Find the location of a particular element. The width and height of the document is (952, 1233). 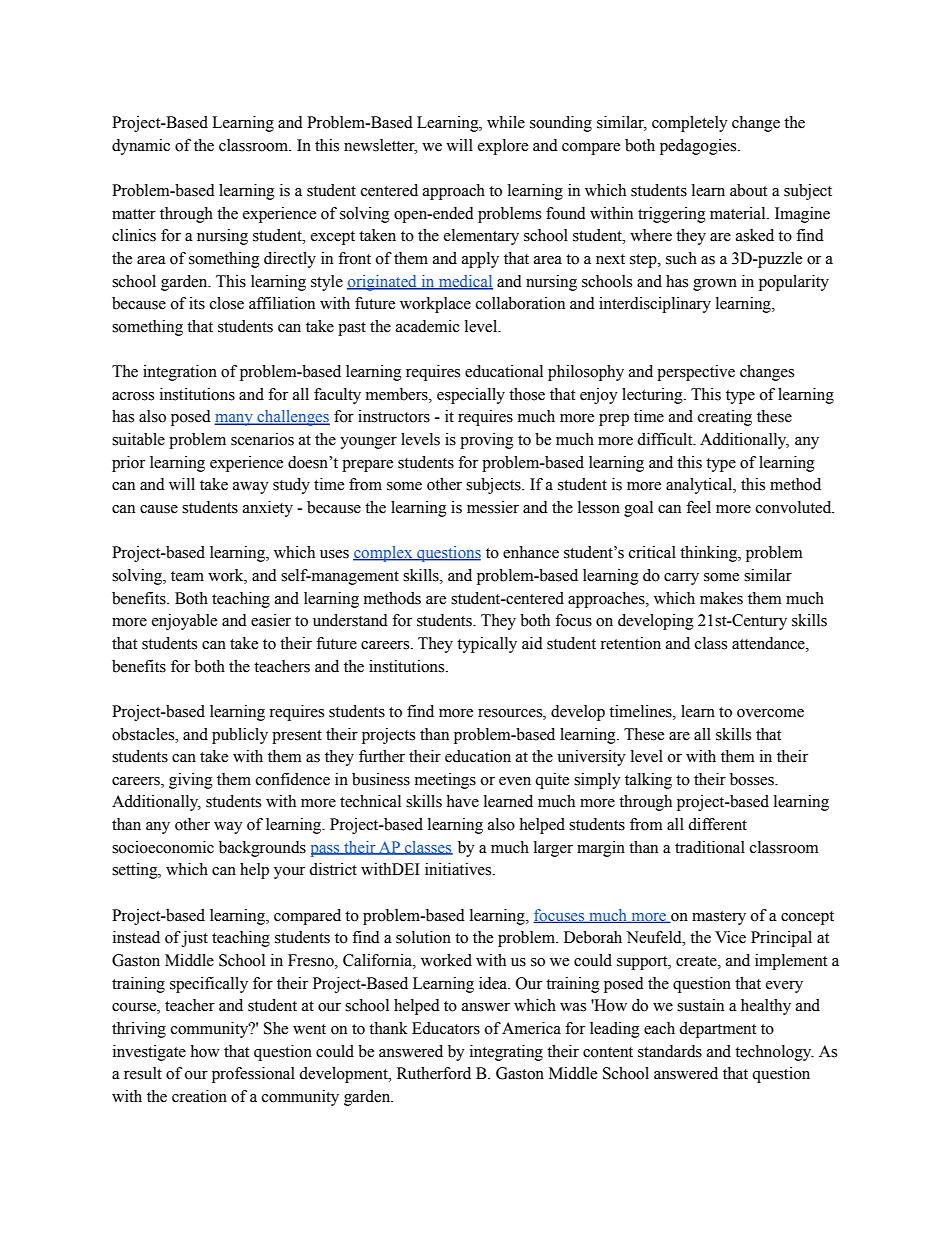

dynamic is located at coordinates (141, 147).
